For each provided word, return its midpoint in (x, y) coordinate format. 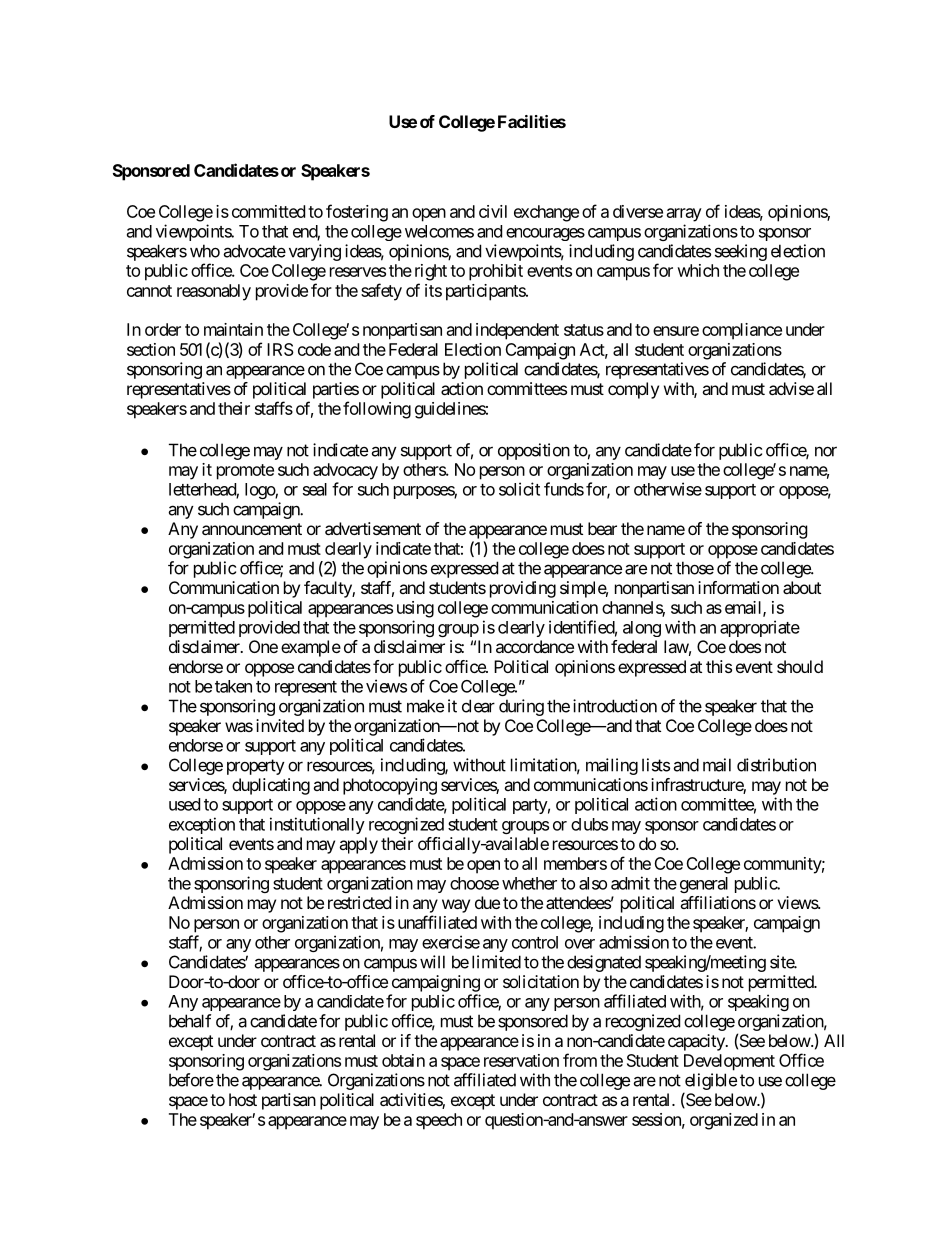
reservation (521, 1060)
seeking (741, 252)
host (243, 1099)
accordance (535, 646)
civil (493, 211)
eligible (710, 1083)
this (719, 666)
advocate (254, 251)
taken (233, 686)
